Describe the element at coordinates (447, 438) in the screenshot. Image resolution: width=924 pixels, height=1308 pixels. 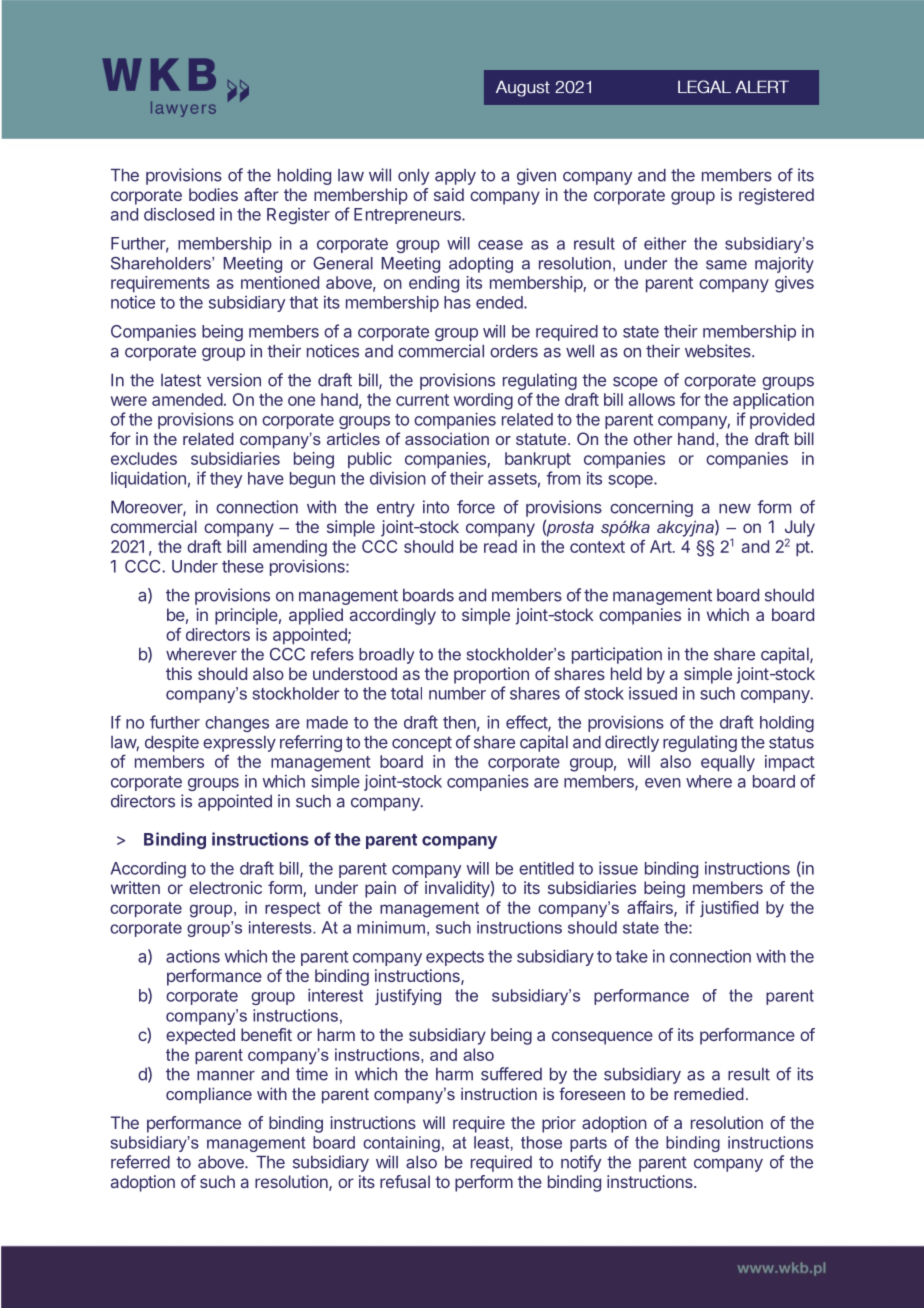
I see `association` at that location.
